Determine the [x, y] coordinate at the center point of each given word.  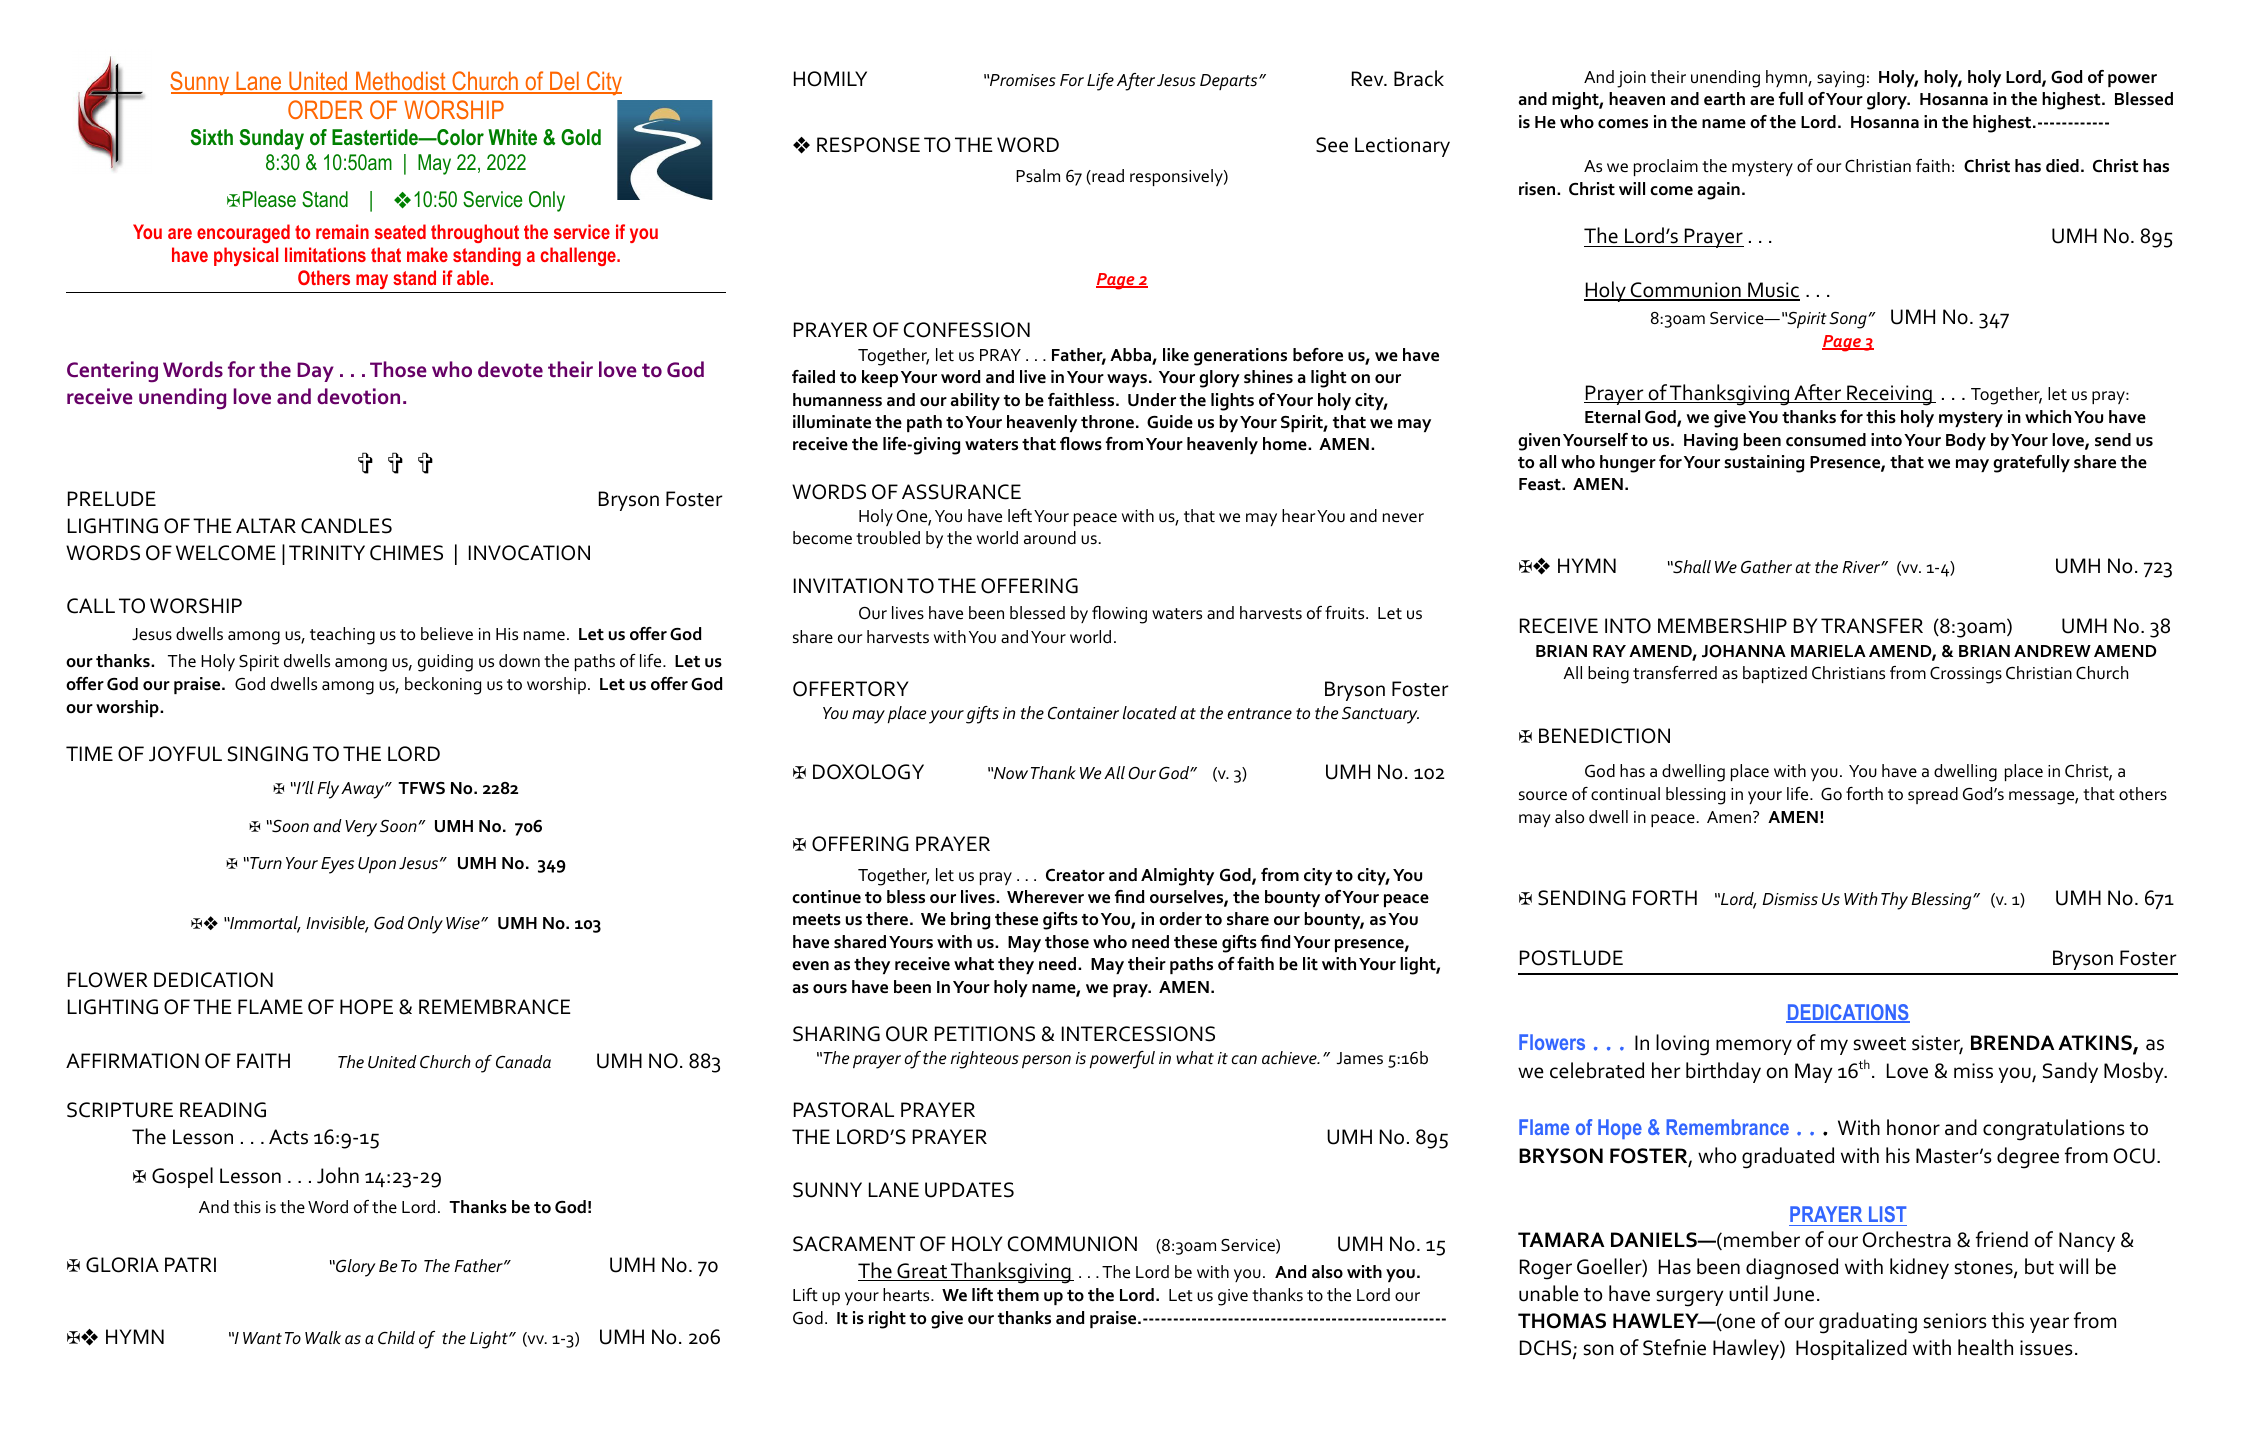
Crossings [1966, 675]
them [1018, 1294]
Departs [1230, 82]
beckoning [443, 686]
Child [396, 1337]
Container [1083, 713]
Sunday [271, 139]
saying [1840, 79]
